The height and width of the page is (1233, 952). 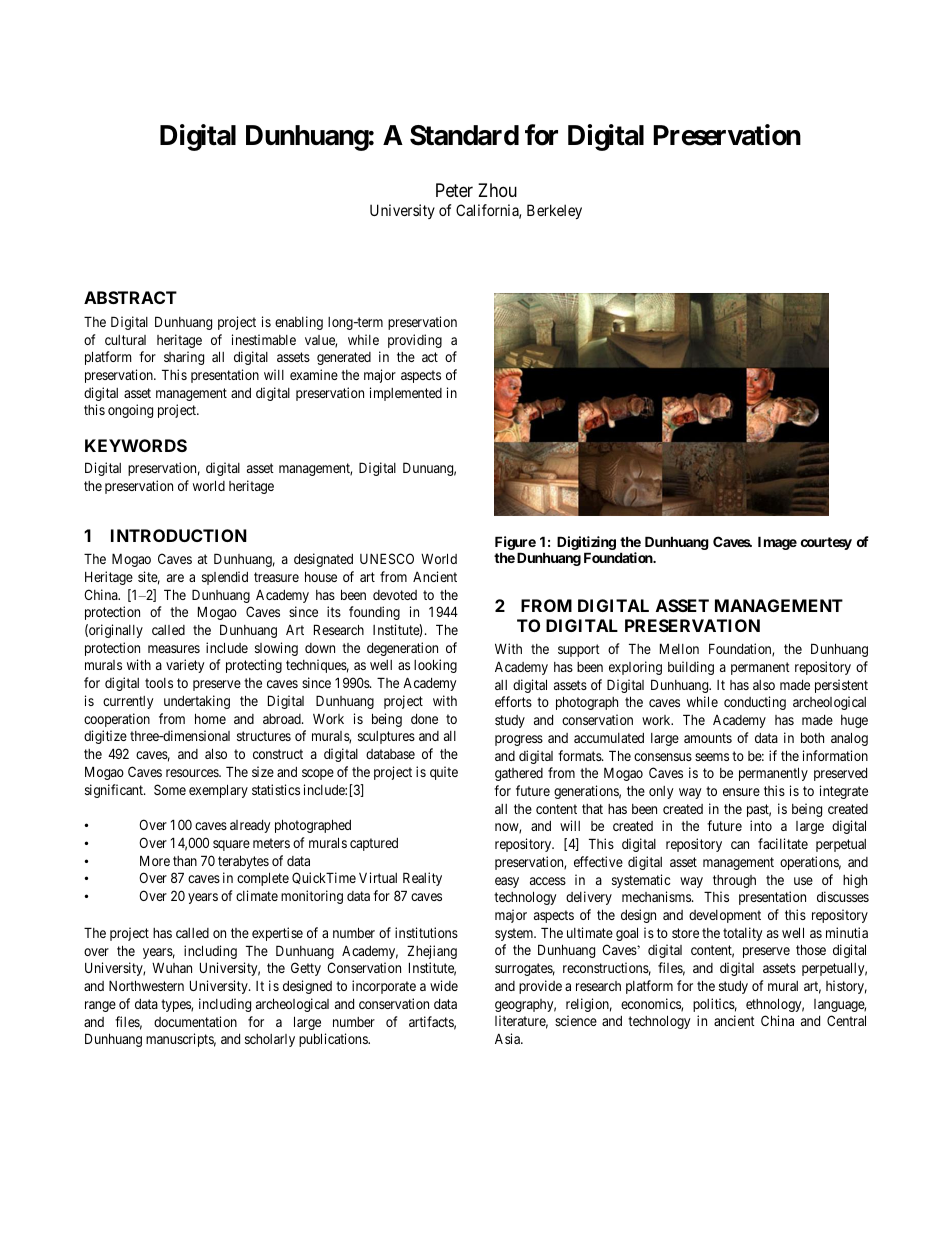 What do you see at coordinates (130, 297) in the page?
I see `ABSTRACT` at bounding box center [130, 297].
